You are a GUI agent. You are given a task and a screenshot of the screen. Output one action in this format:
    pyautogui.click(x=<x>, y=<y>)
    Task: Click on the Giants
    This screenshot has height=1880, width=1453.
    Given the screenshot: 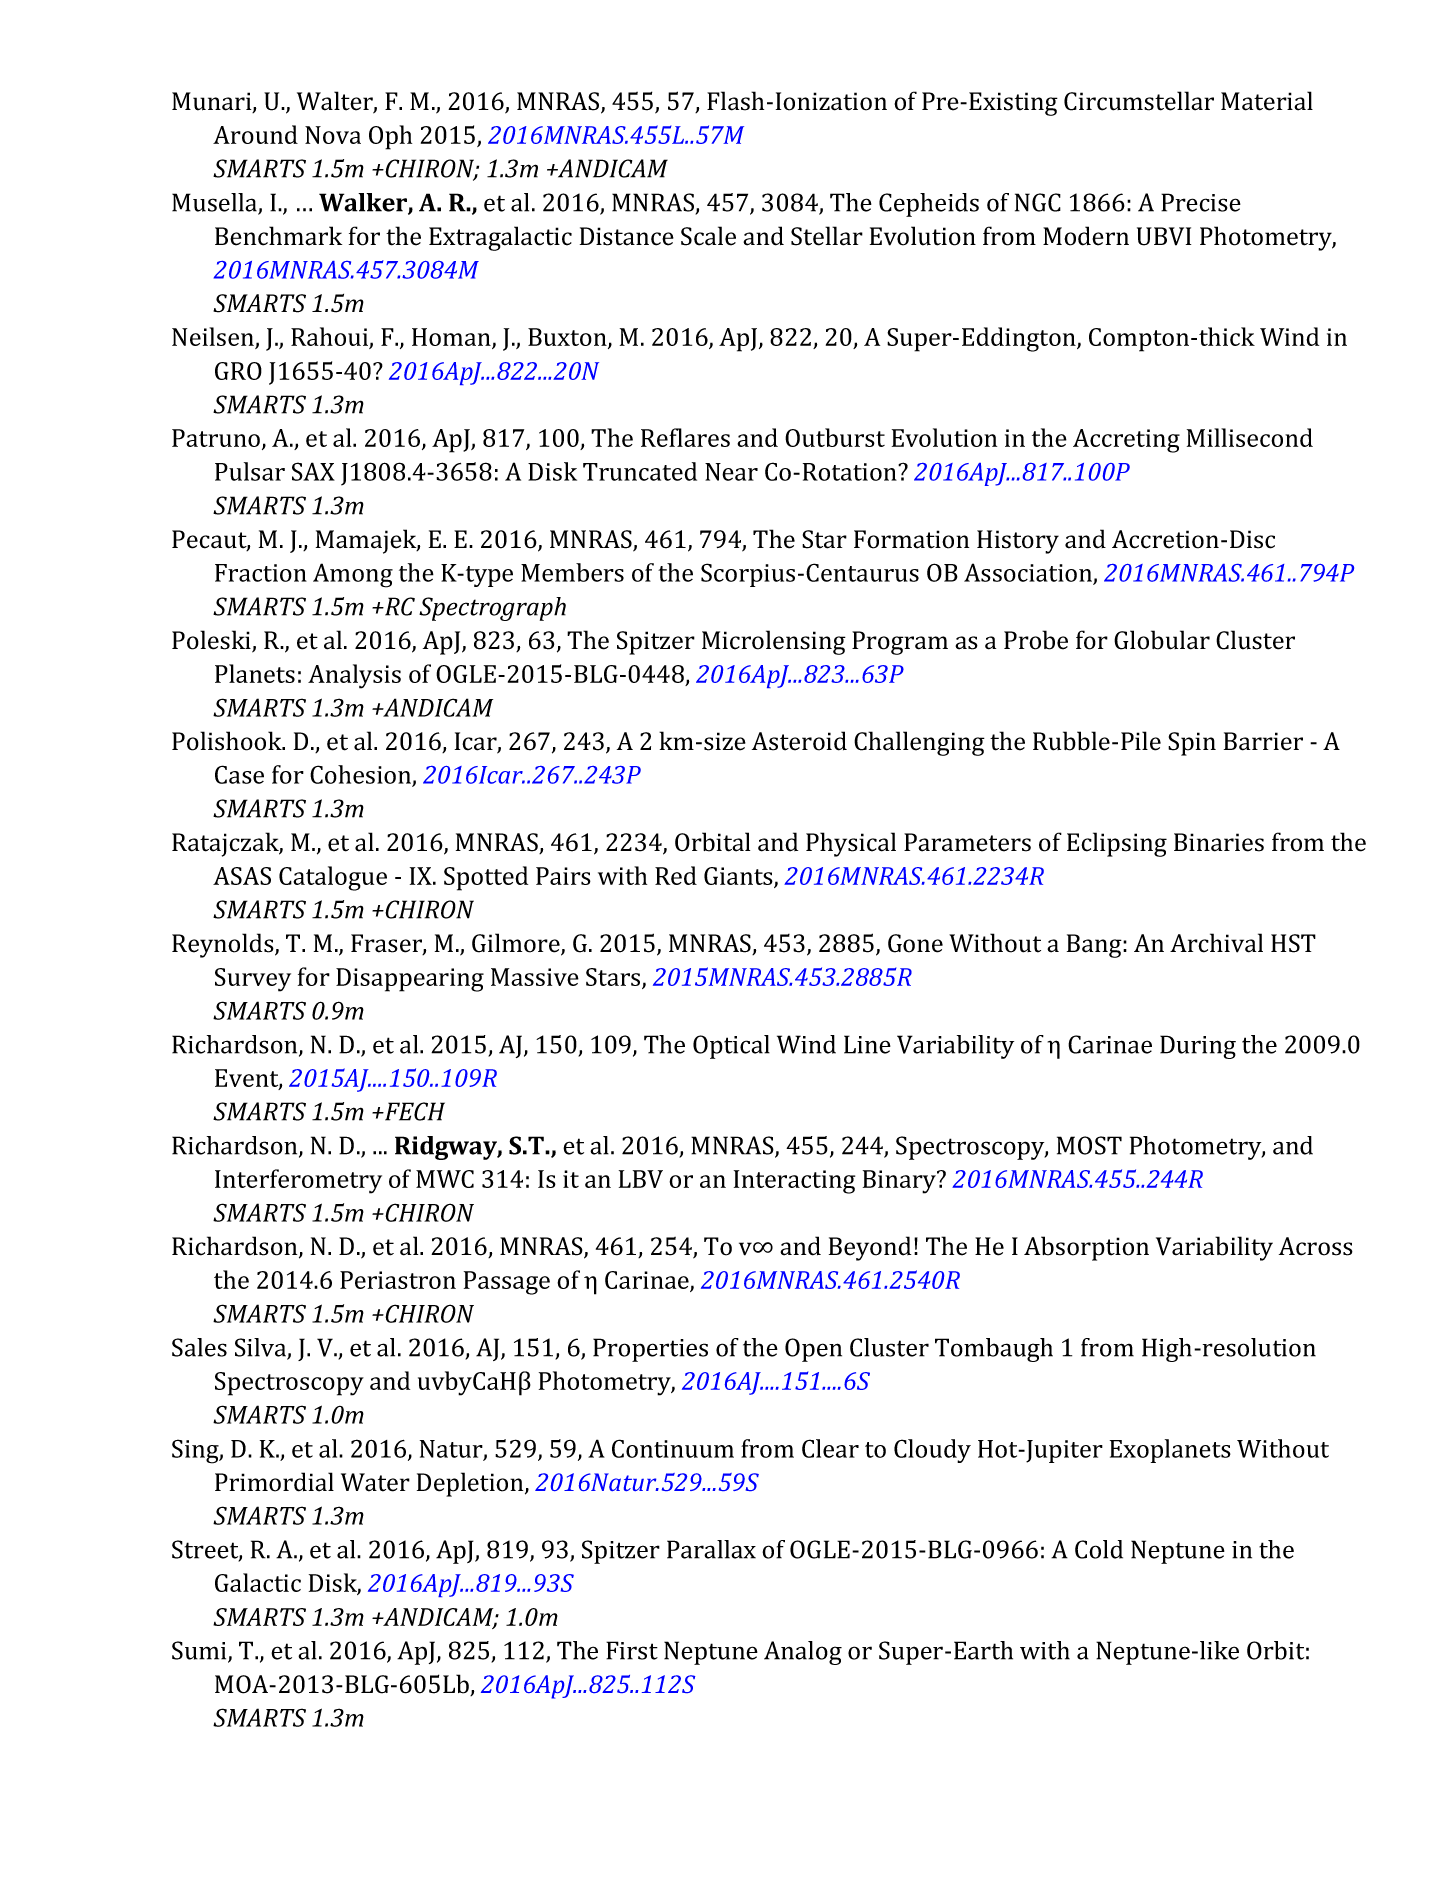 What is the action you would take?
    pyautogui.click(x=739, y=877)
